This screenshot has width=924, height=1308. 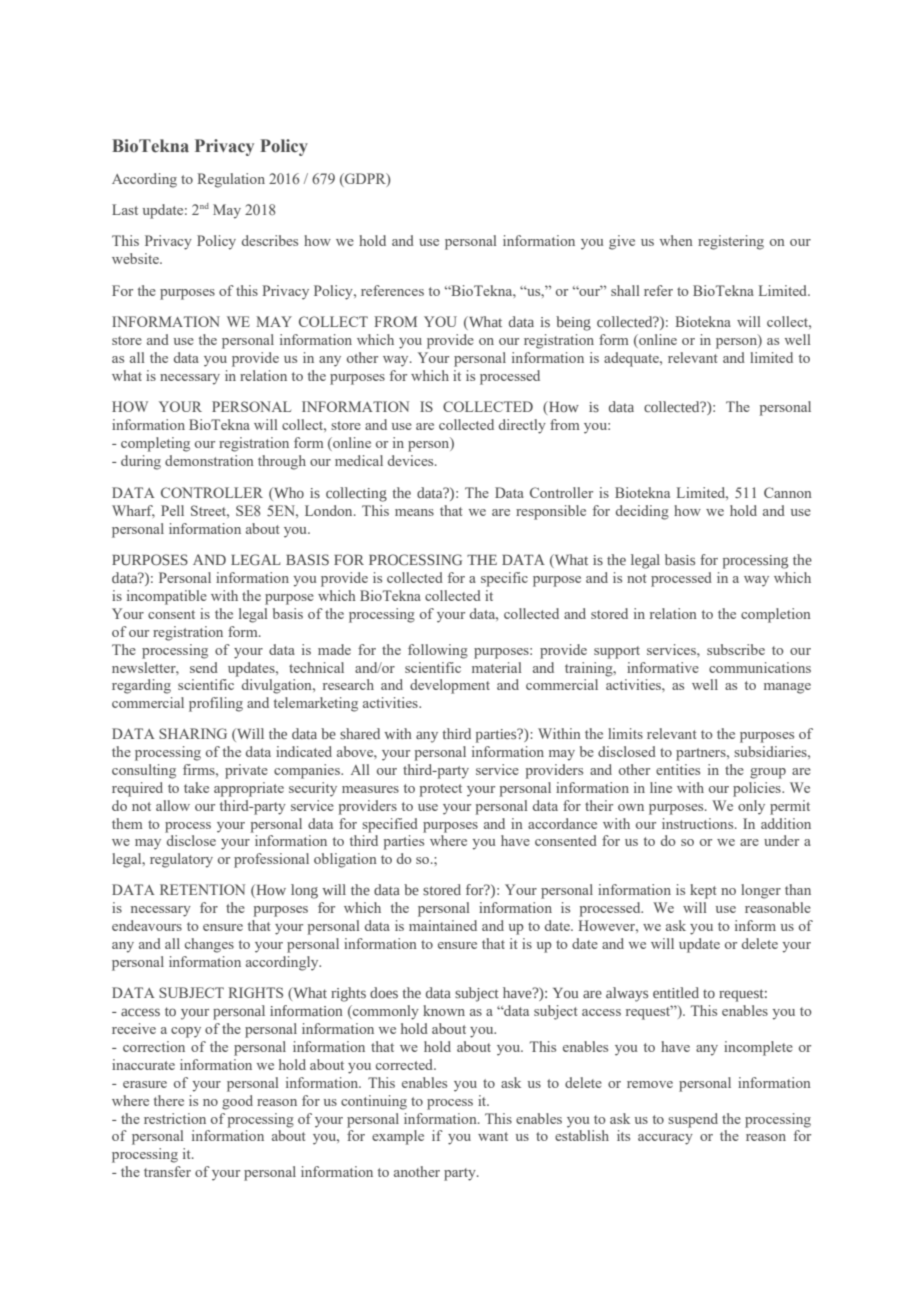 What do you see at coordinates (493, 1136) in the screenshot?
I see `want` at bounding box center [493, 1136].
